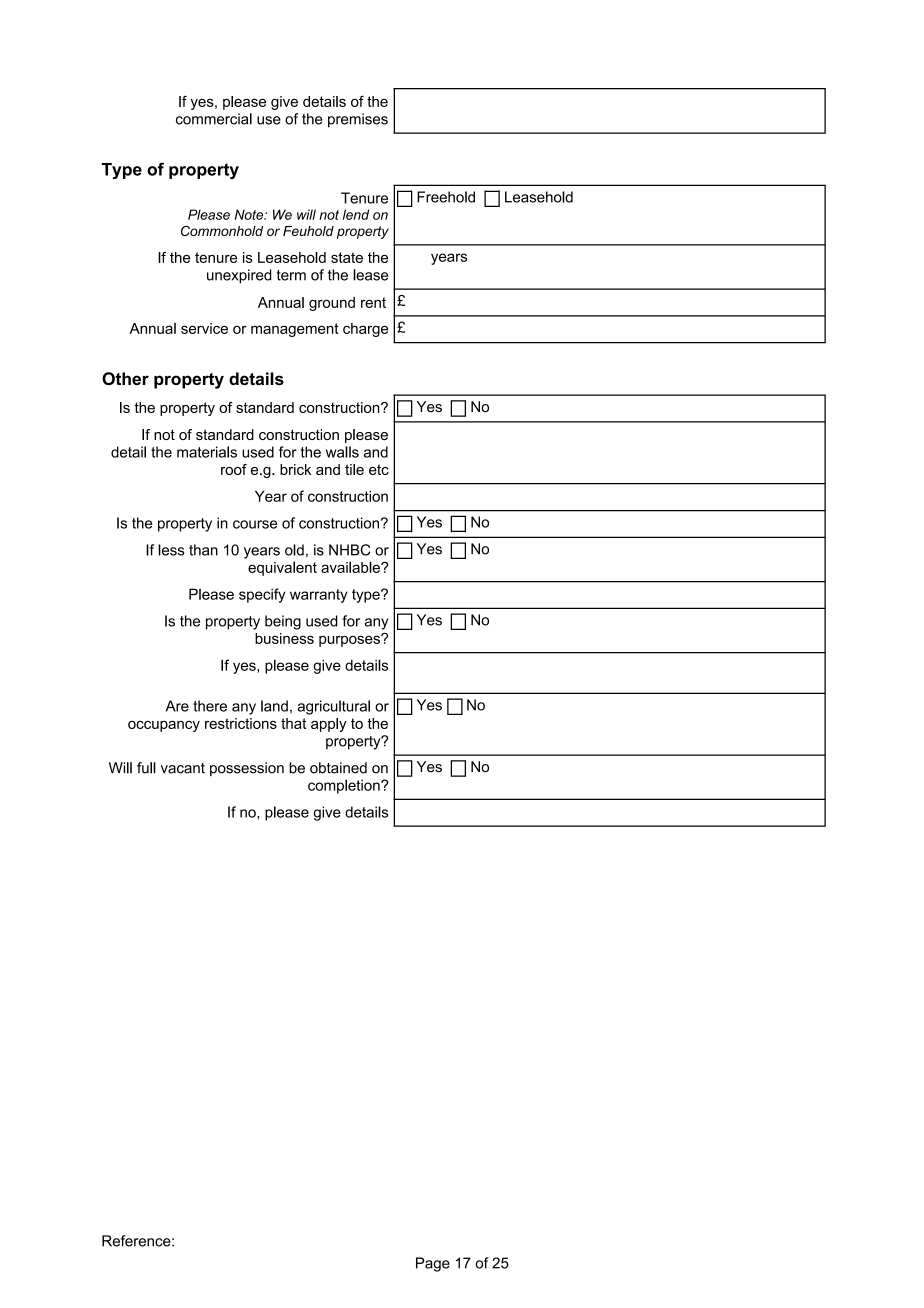  Describe the element at coordinates (274, 706) in the screenshot. I see `land` at that location.
